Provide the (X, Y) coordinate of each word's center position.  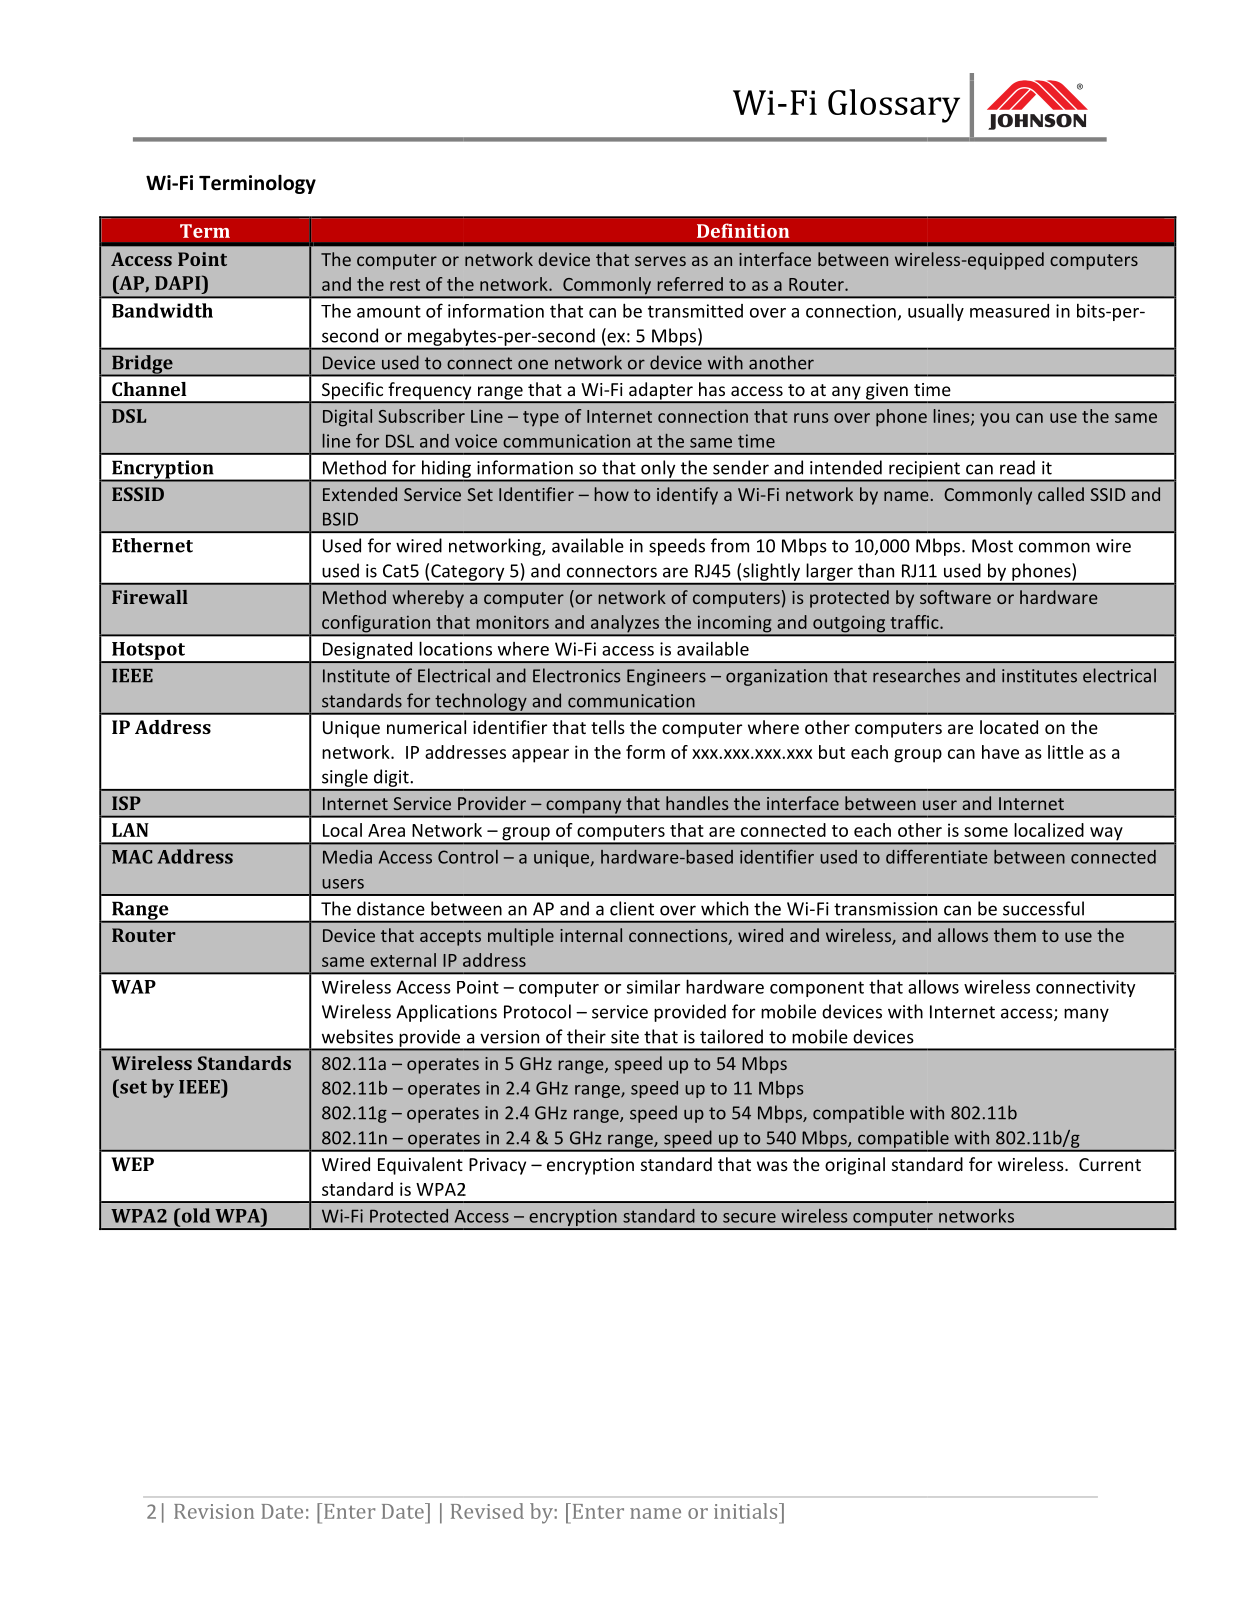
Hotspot (149, 652)
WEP (132, 1164)
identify (687, 496)
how (612, 494)
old (194, 1215)
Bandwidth (162, 310)
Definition (743, 230)
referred (690, 284)
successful (1043, 908)
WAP (133, 987)
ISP (126, 803)
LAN (130, 830)
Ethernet (152, 545)
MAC (132, 857)
